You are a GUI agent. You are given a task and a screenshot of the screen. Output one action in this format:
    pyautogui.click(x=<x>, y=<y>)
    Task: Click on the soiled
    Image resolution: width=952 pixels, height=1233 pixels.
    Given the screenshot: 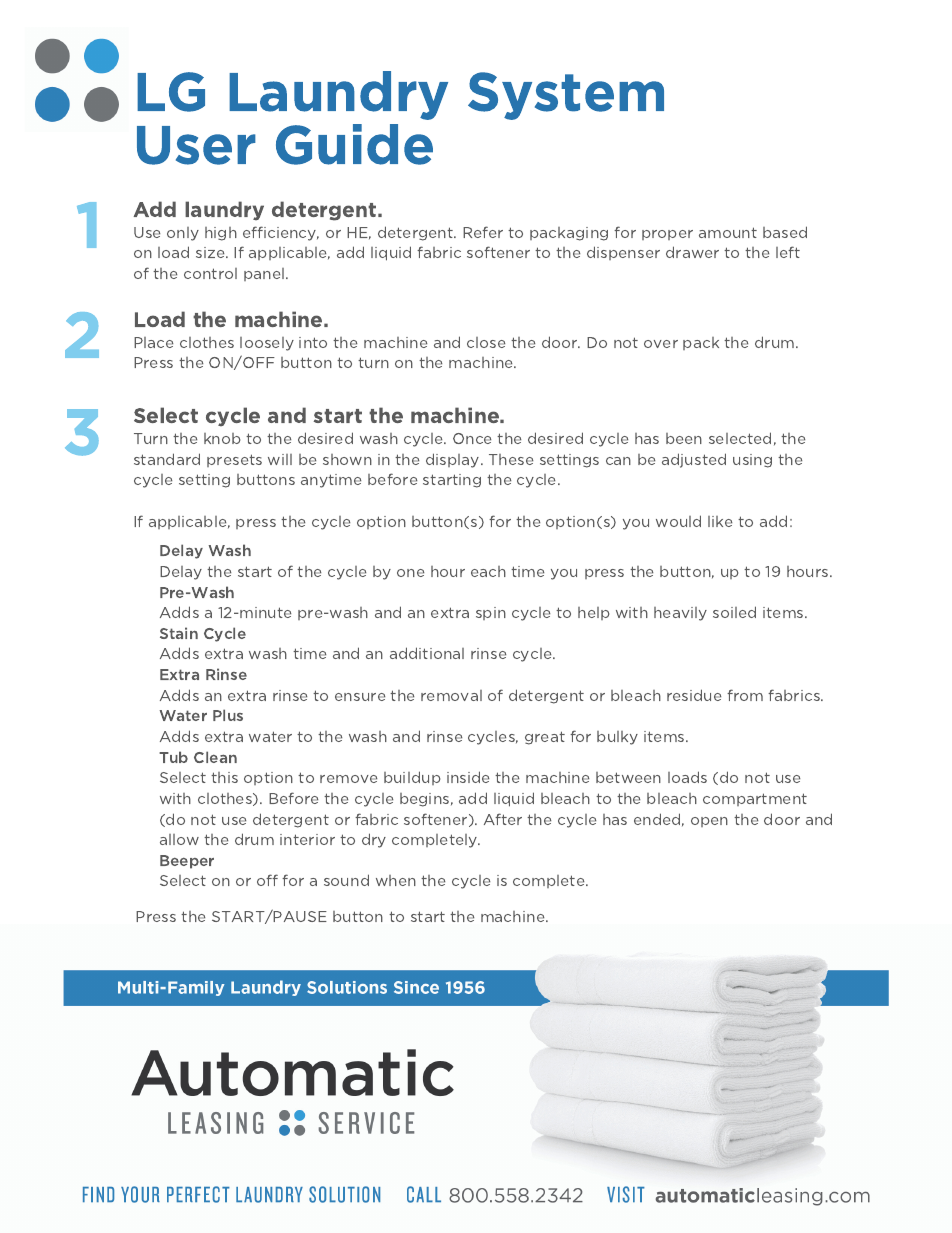 What is the action you would take?
    pyautogui.click(x=734, y=612)
